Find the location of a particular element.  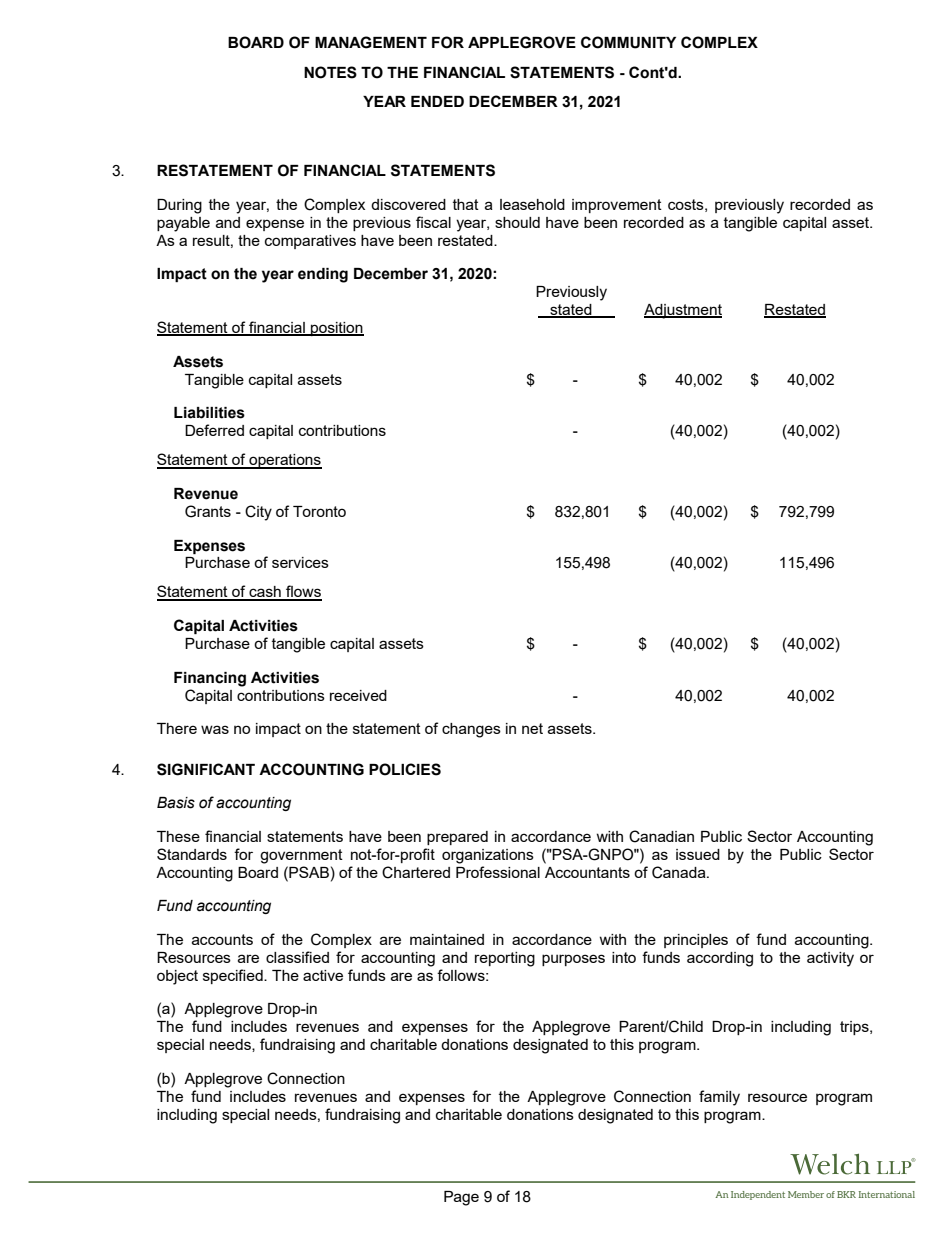

net is located at coordinates (532, 728).
